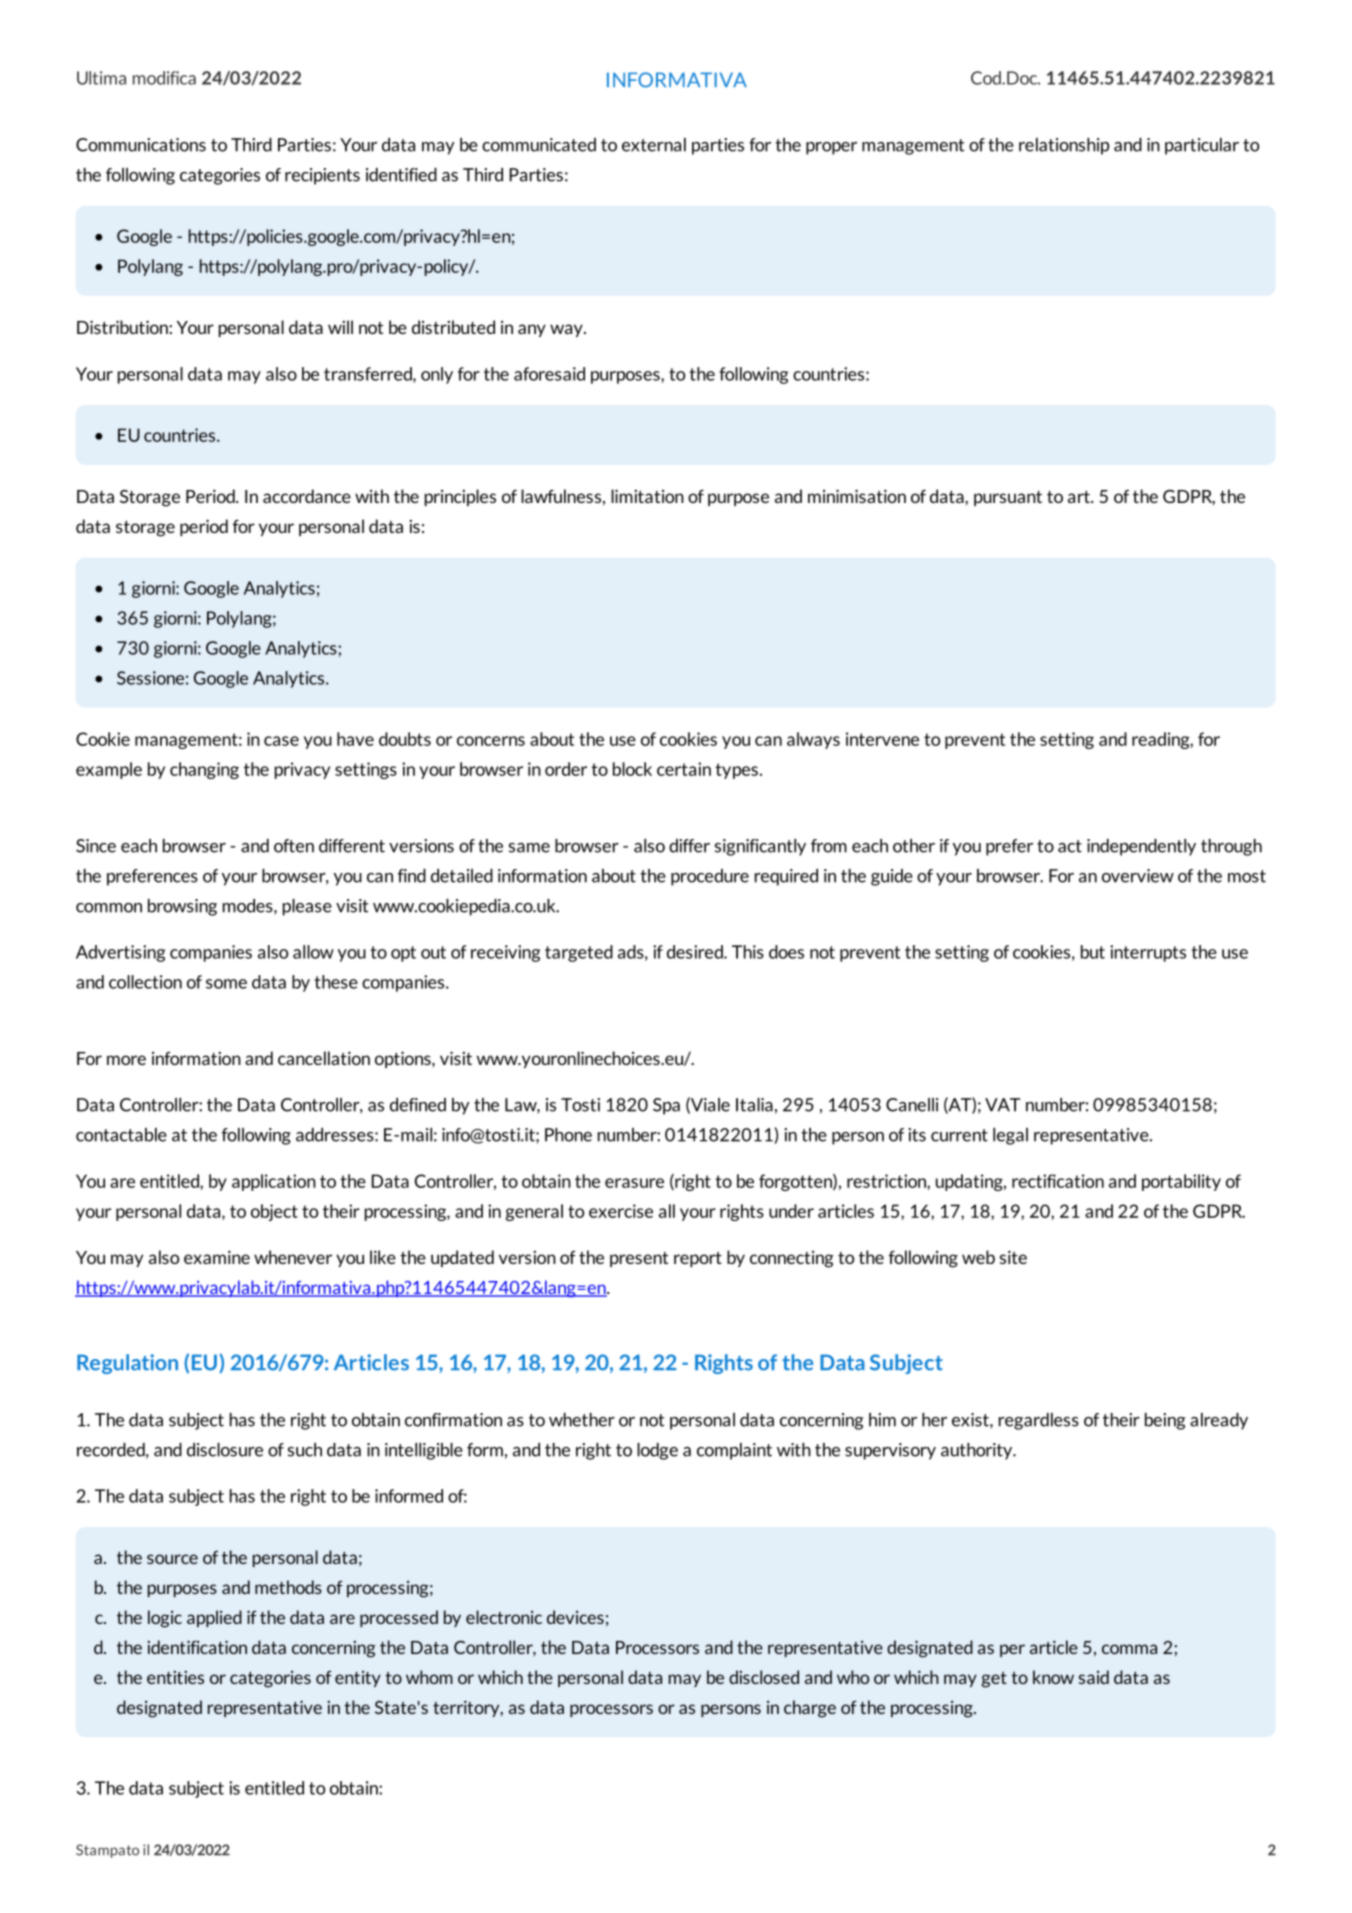 The height and width of the document is (1913, 1352). I want to click on browsing, so click(182, 907).
